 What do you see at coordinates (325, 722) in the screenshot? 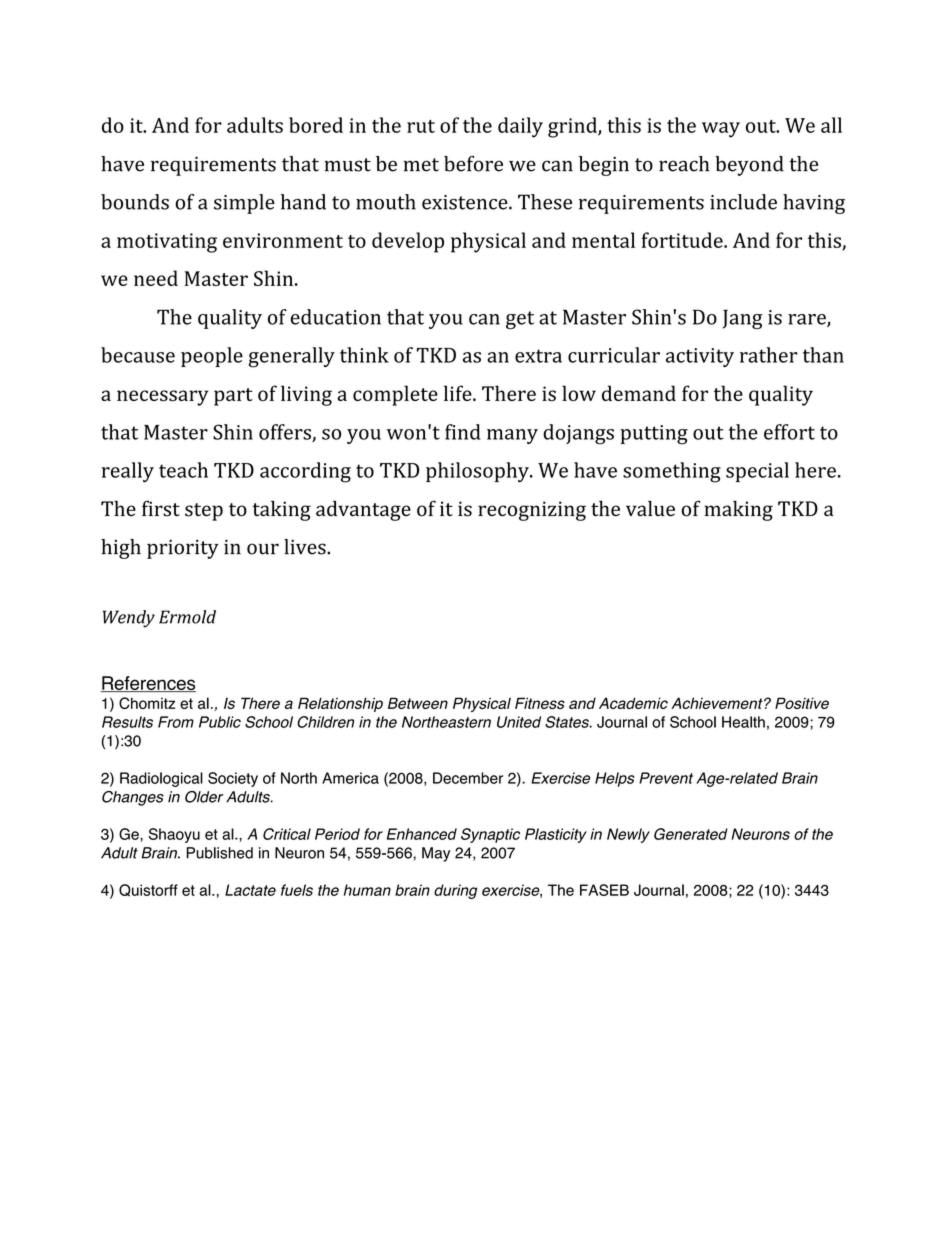
I see `Children` at bounding box center [325, 722].
